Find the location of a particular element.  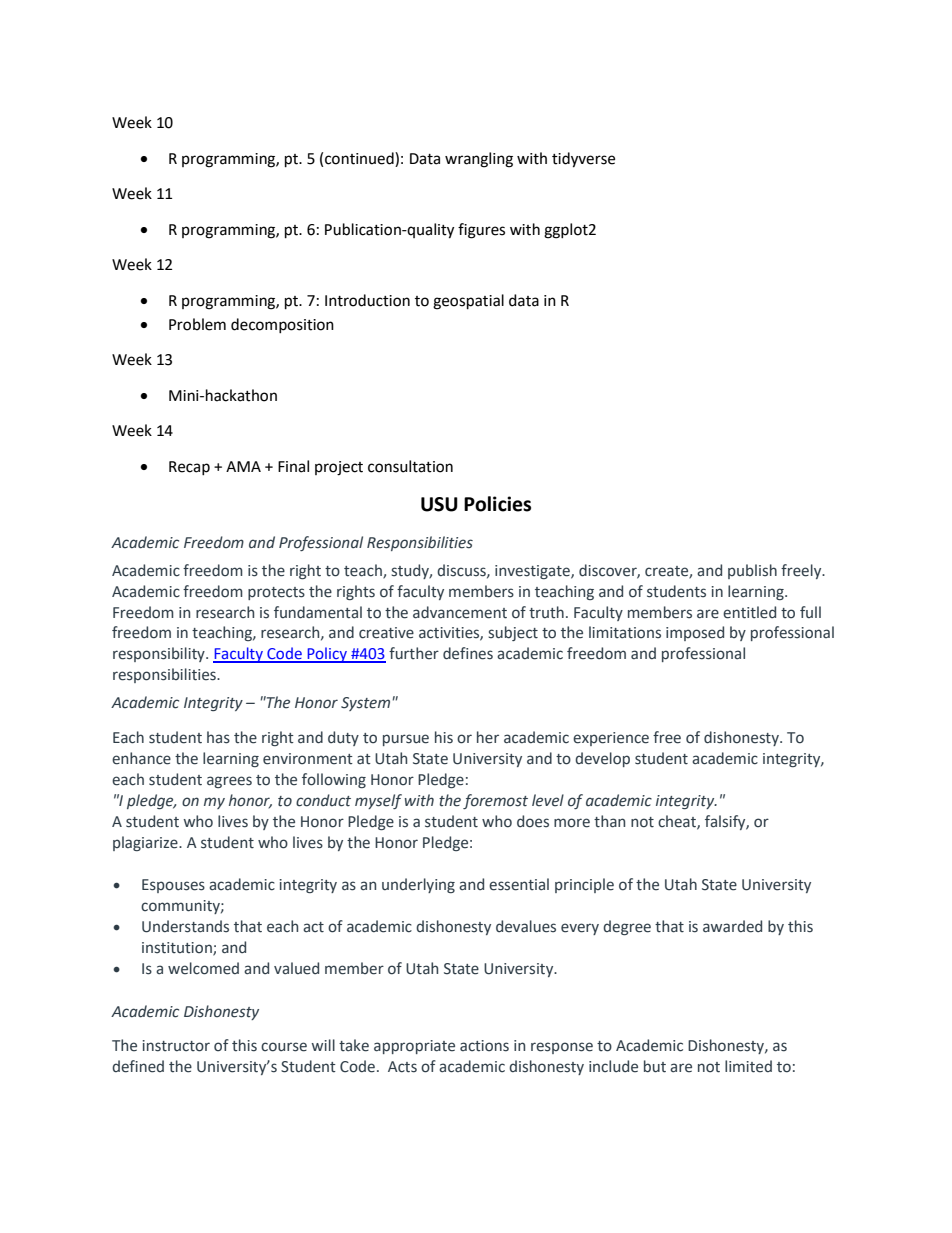

Policies is located at coordinates (497, 504).
